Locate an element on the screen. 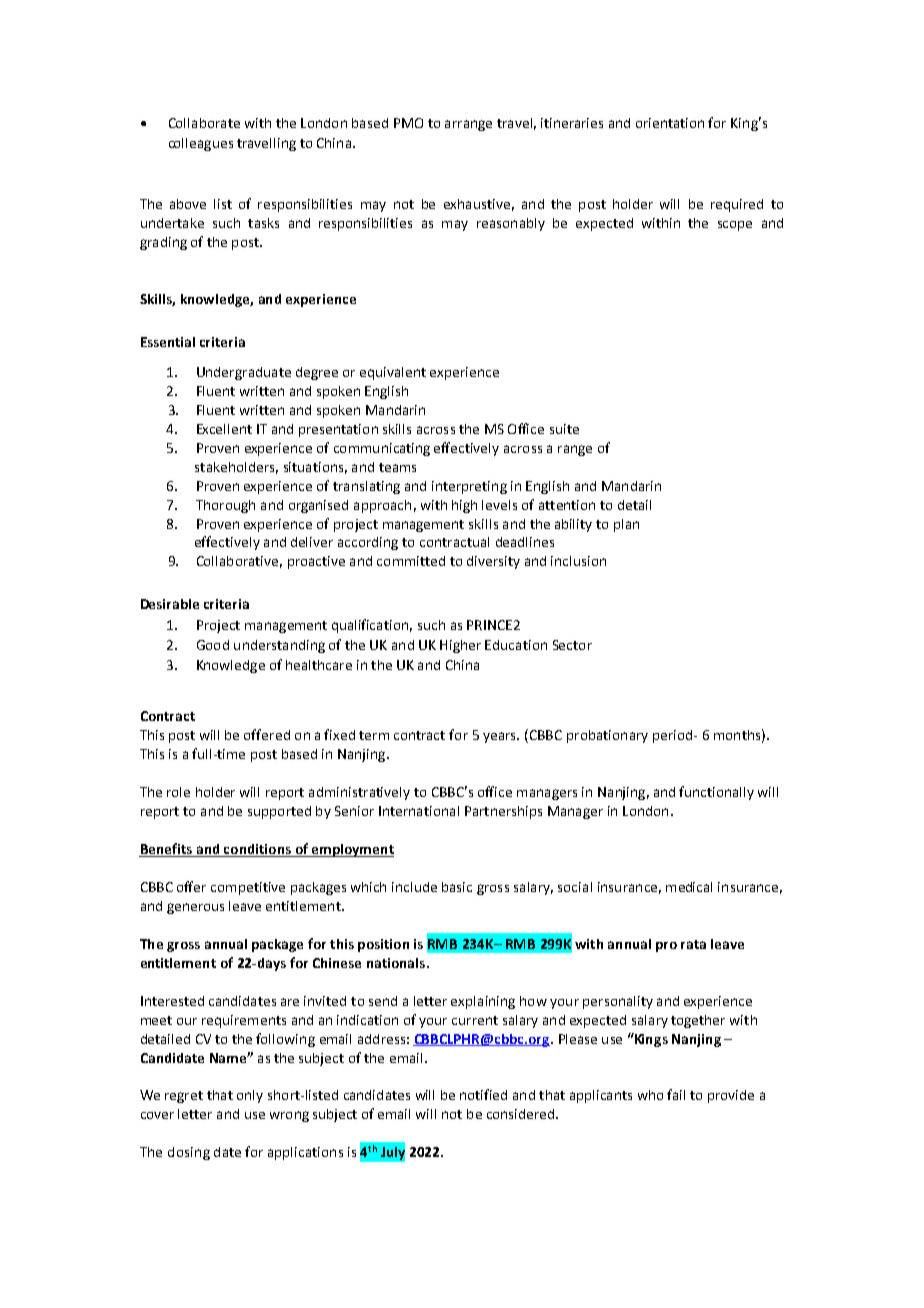 The height and width of the screenshot is (1308, 924). basic is located at coordinates (457, 887).
